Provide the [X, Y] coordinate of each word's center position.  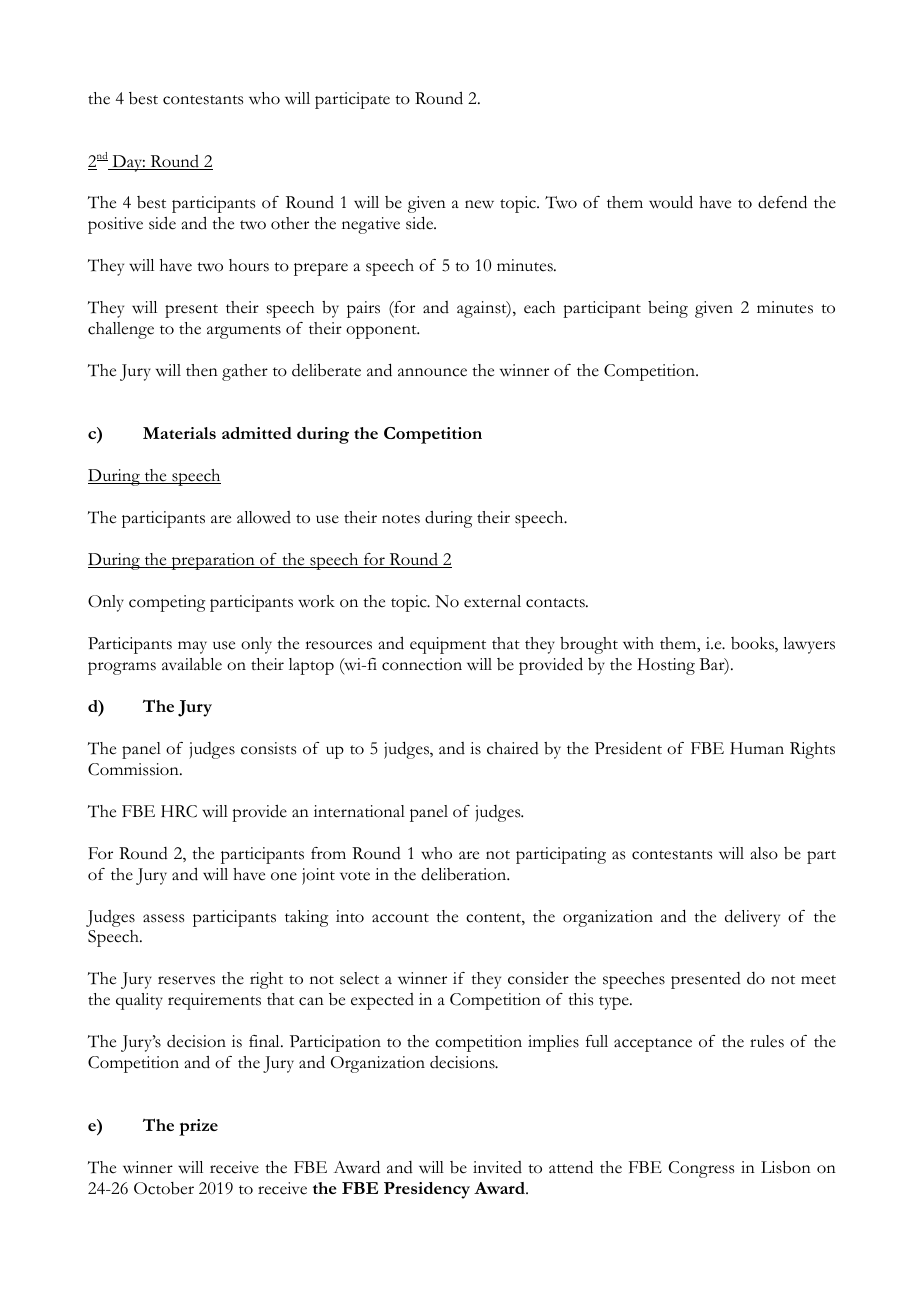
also [764, 853]
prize [198, 1127]
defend [782, 202]
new [479, 204]
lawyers [809, 645]
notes [401, 519]
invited [497, 1167]
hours [249, 265]
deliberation [465, 874]
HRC [179, 811]
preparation [213, 561]
